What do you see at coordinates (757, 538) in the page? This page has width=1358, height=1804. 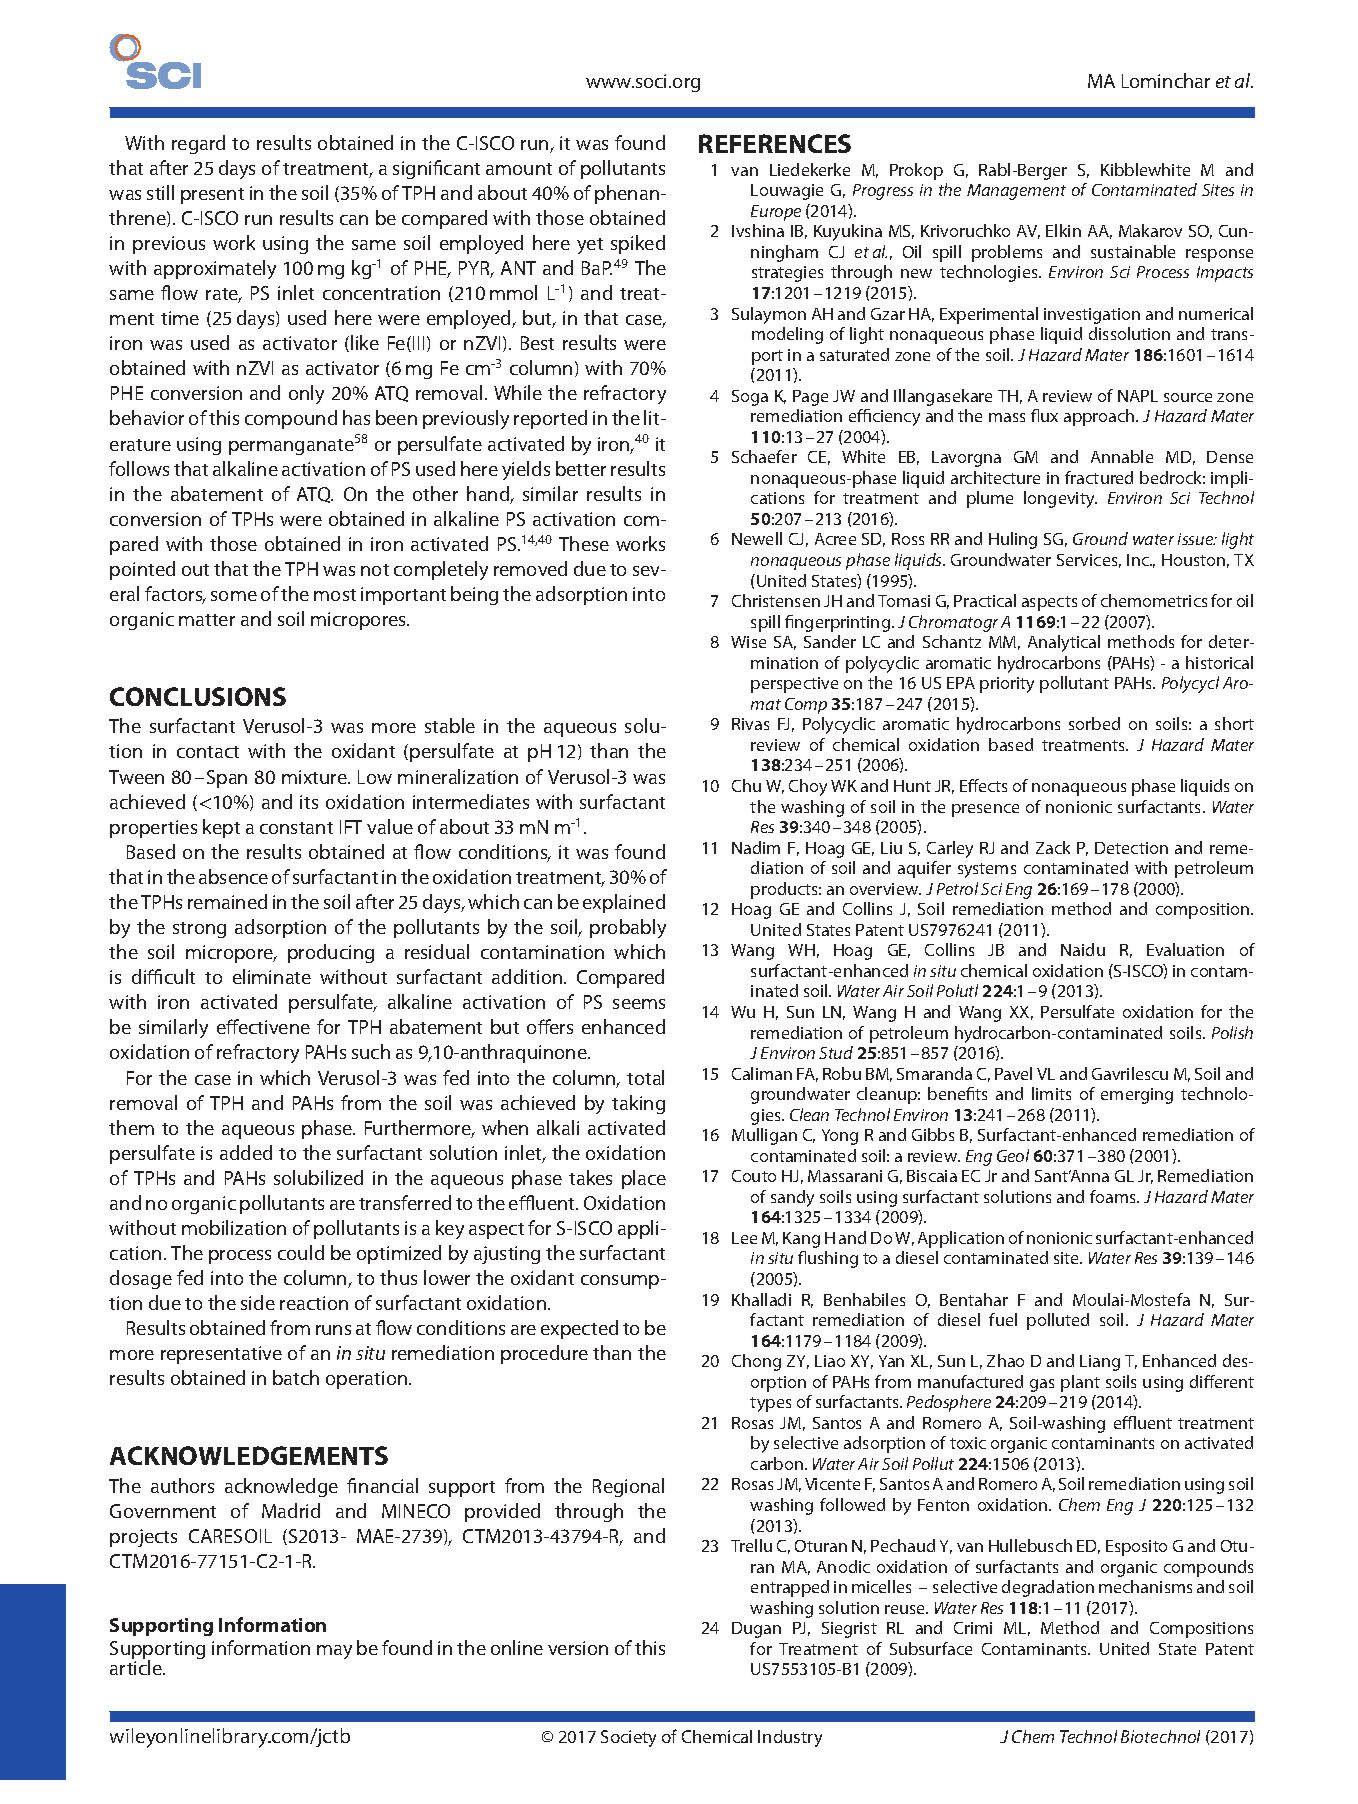 I see `Newell` at bounding box center [757, 538].
